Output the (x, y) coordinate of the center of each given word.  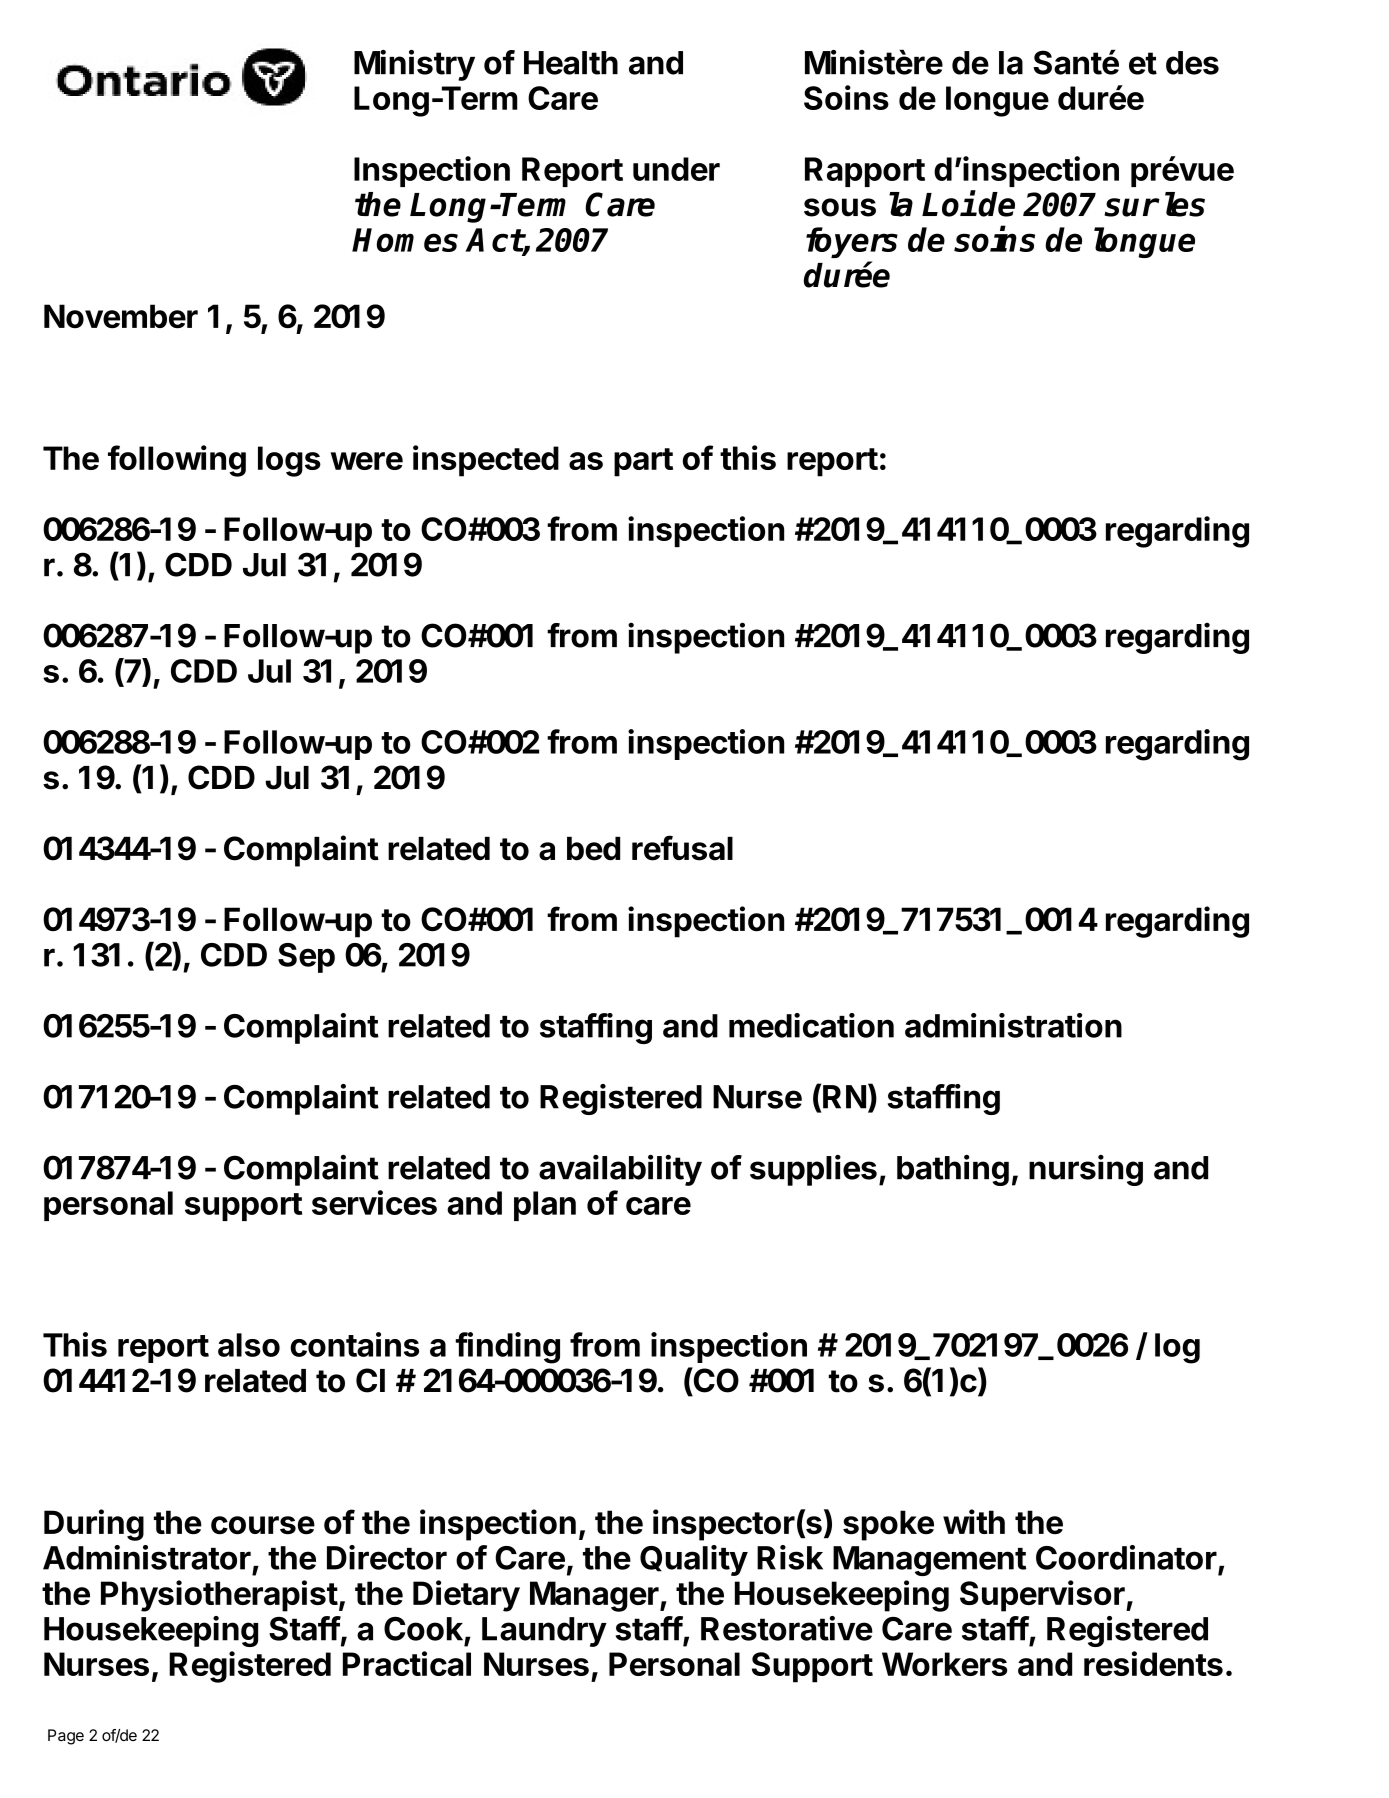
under (676, 169)
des (1192, 63)
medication (811, 1025)
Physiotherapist (219, 1596)
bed (593, 849)
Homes (405, 240)
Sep (306, 958)
